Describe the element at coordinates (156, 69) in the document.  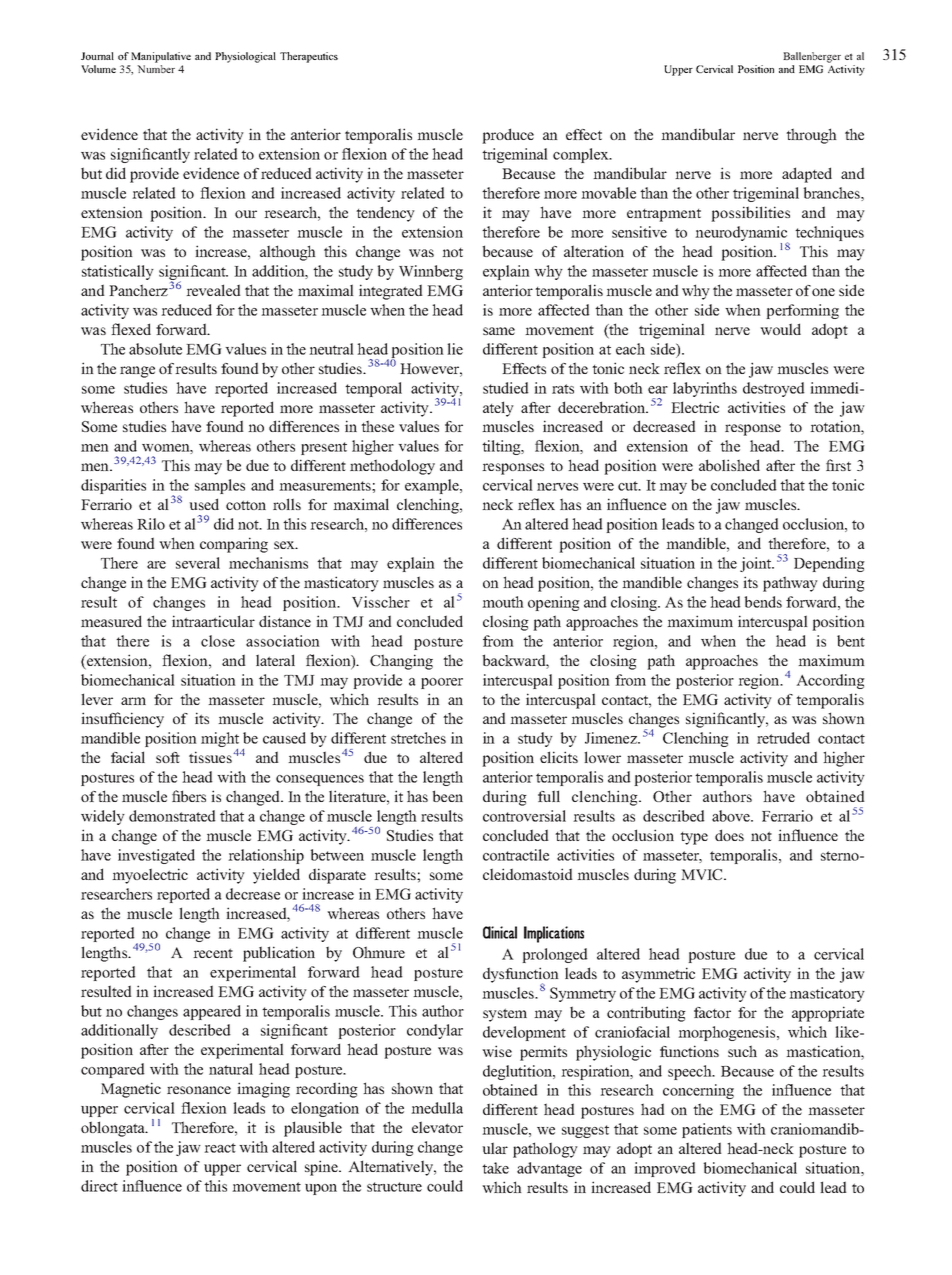
I see `Number` at that location.
